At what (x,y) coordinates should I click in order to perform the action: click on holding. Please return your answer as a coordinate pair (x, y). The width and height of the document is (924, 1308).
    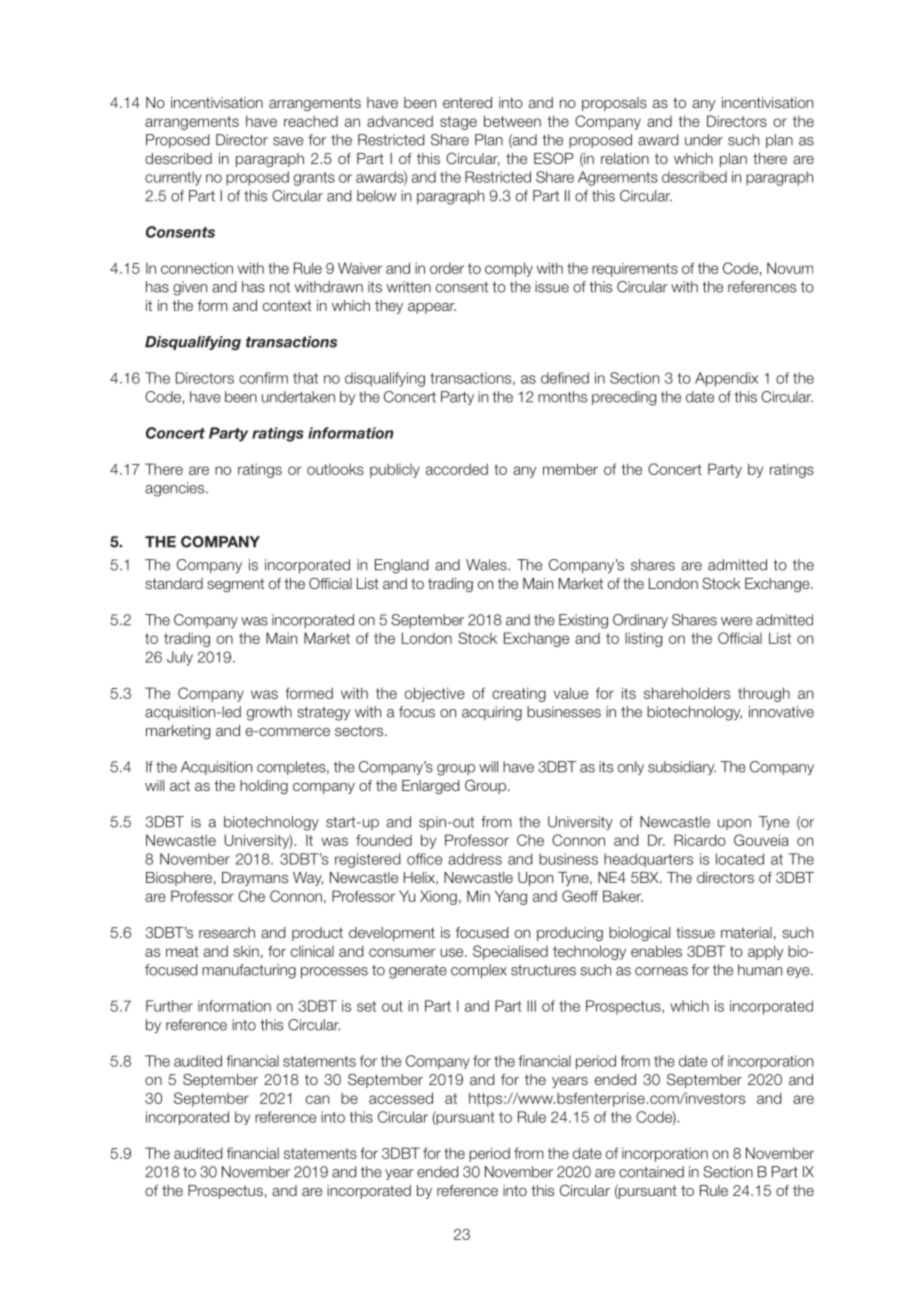
    Looking at the image, I should click on (264, 787).
